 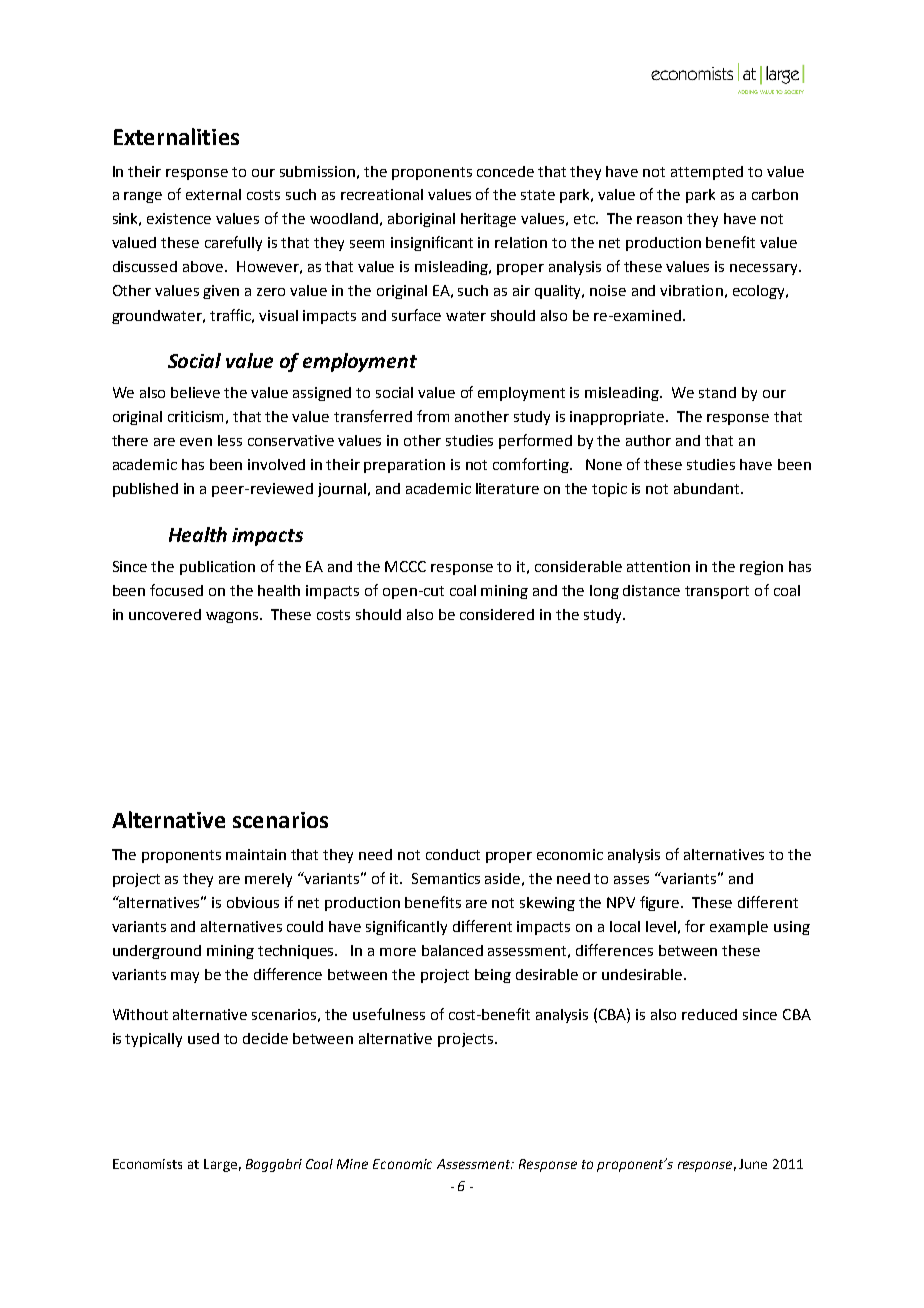 What do you see at coordinates (488, 220) in the screenshot?
I see `heritage` at bounding box center [488, 220].
